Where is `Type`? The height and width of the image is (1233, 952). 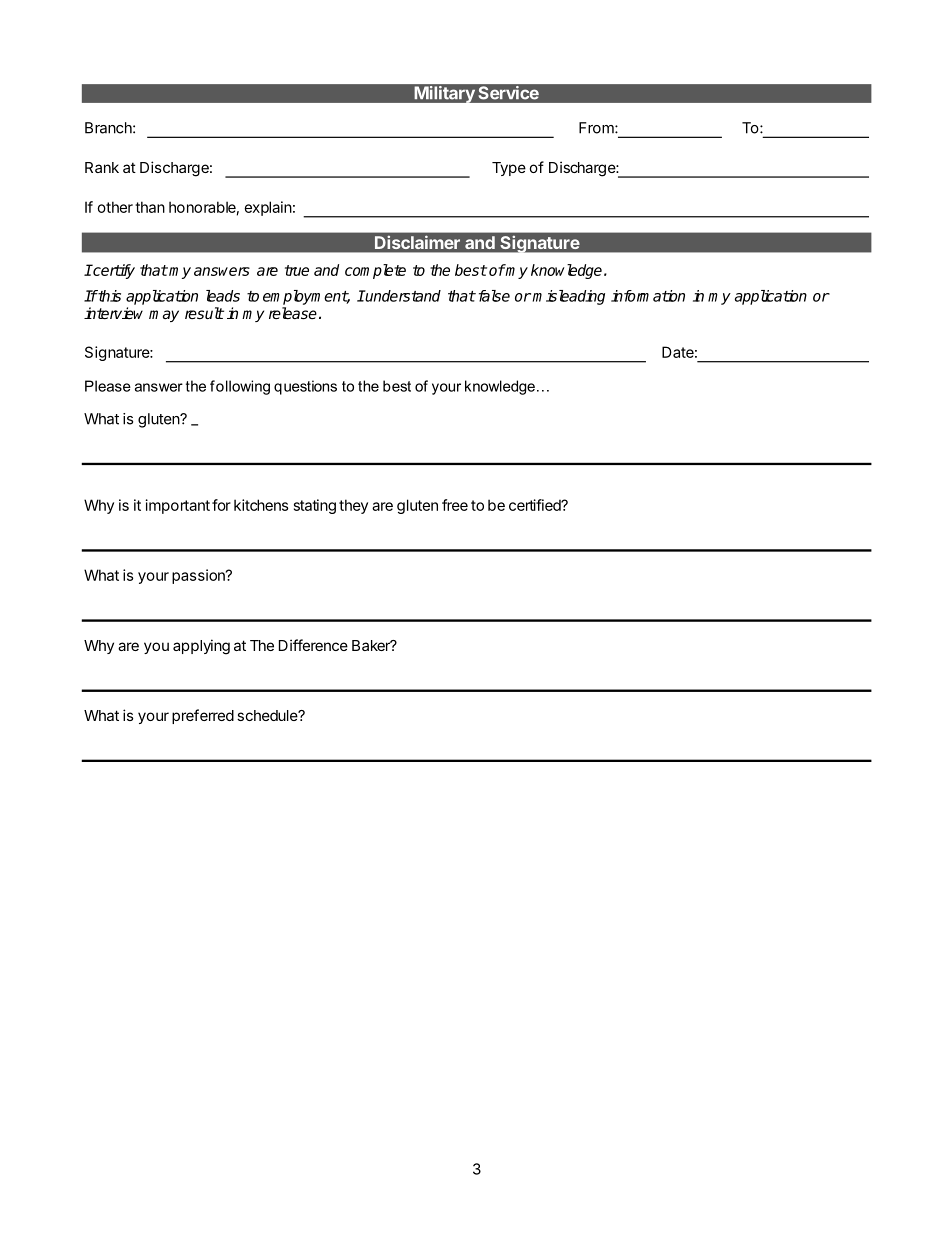 Type is located at coordinates (509, 169).
